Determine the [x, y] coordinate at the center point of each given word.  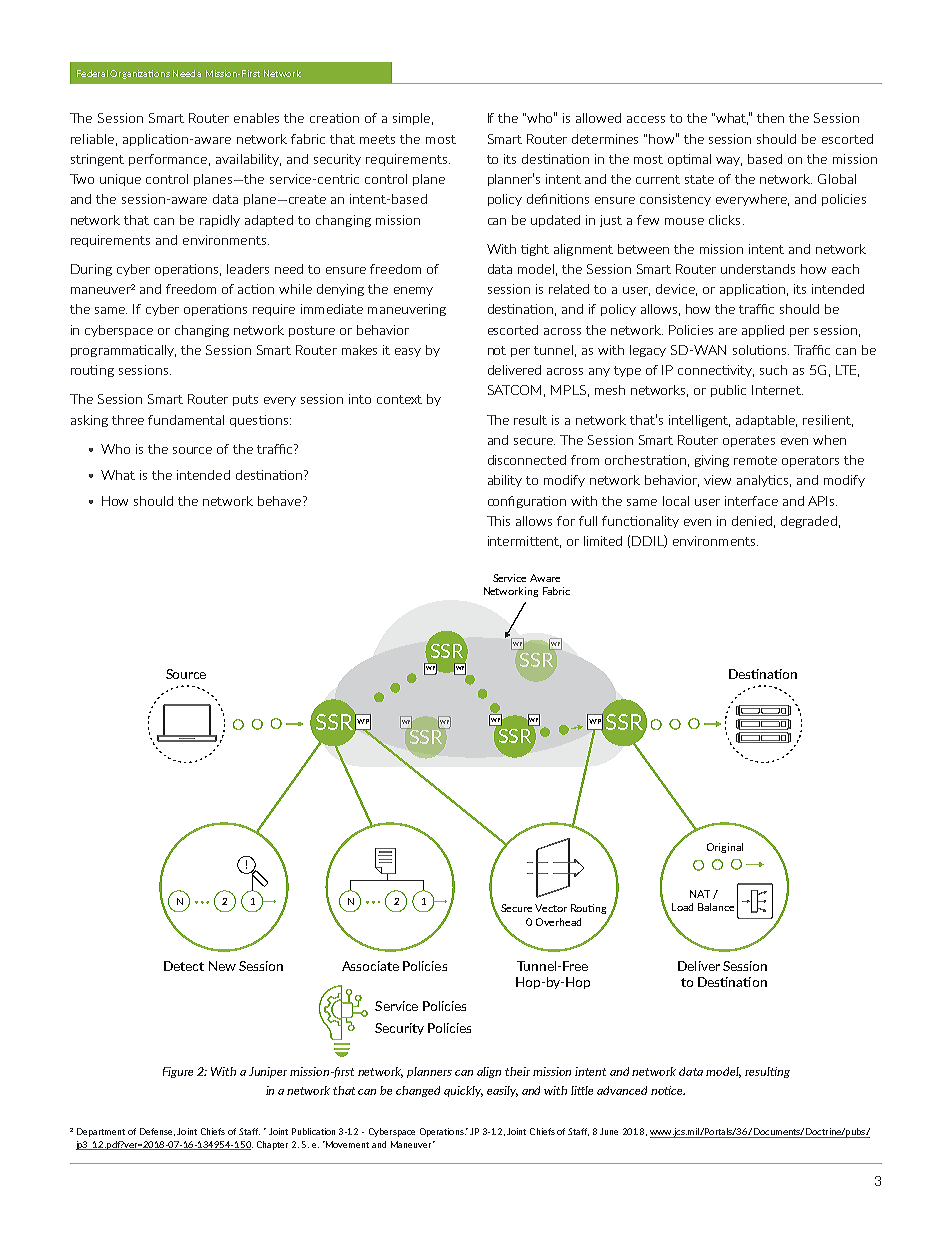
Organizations [140, 74]
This [498, 521]
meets [377, 139]
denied [752, 521]
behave [281, 501]
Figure [178, 1072]
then [770, 118]
